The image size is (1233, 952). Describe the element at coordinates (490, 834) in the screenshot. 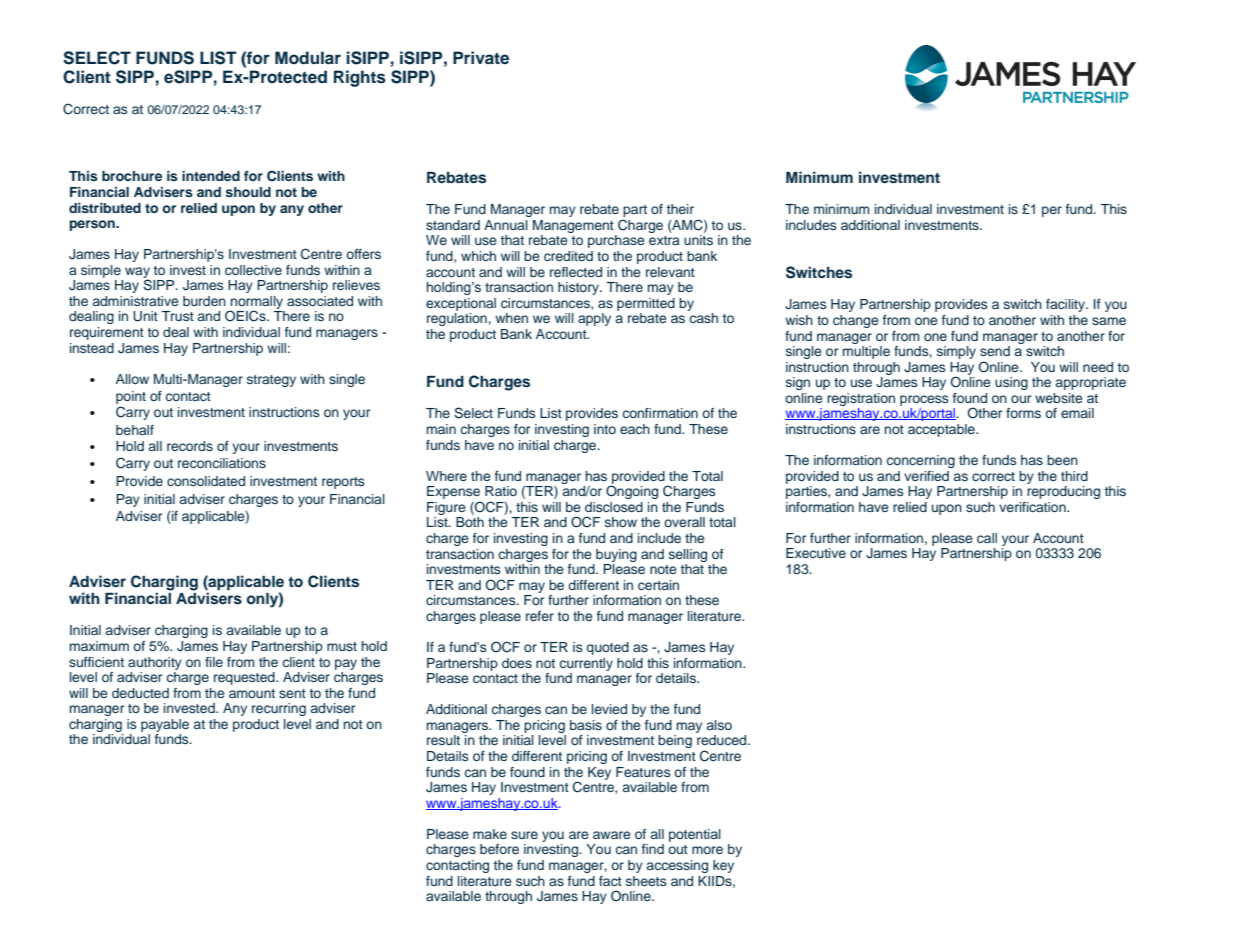

I see `make` at that location.
